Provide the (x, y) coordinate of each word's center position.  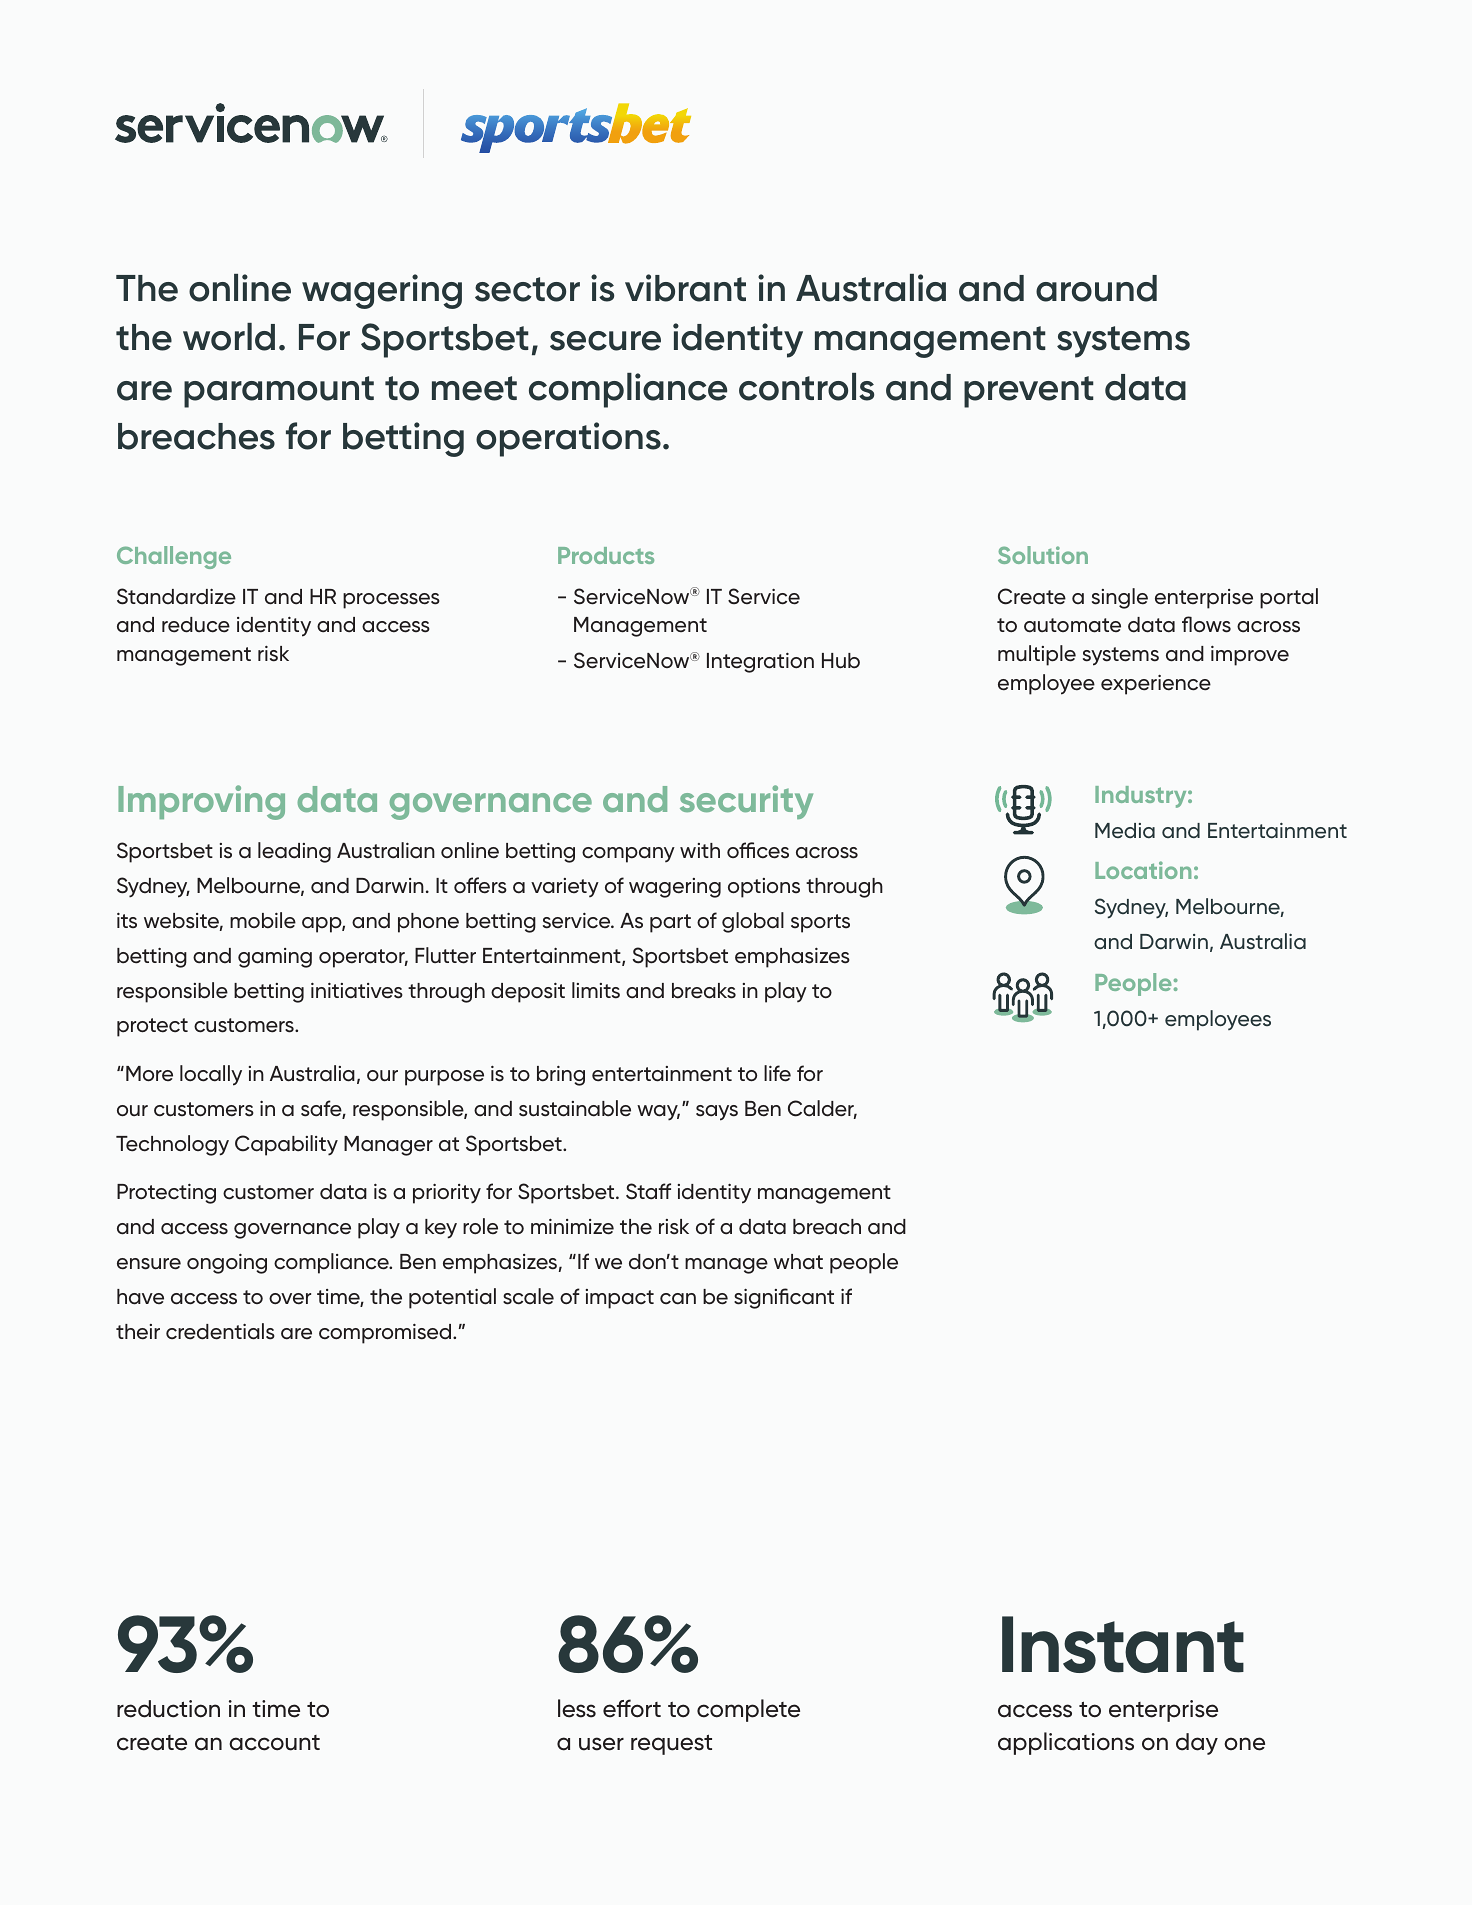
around (1096, 288)
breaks (704, 991)
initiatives (357, 991)
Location (1143, 870)
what (798, 1262)
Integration (760, 663)
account (274, 1743)
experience (1156, 685)
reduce (196, 625)
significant (784, 1298)
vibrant (685, 288)
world (229, 337)
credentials (220, 1331)
